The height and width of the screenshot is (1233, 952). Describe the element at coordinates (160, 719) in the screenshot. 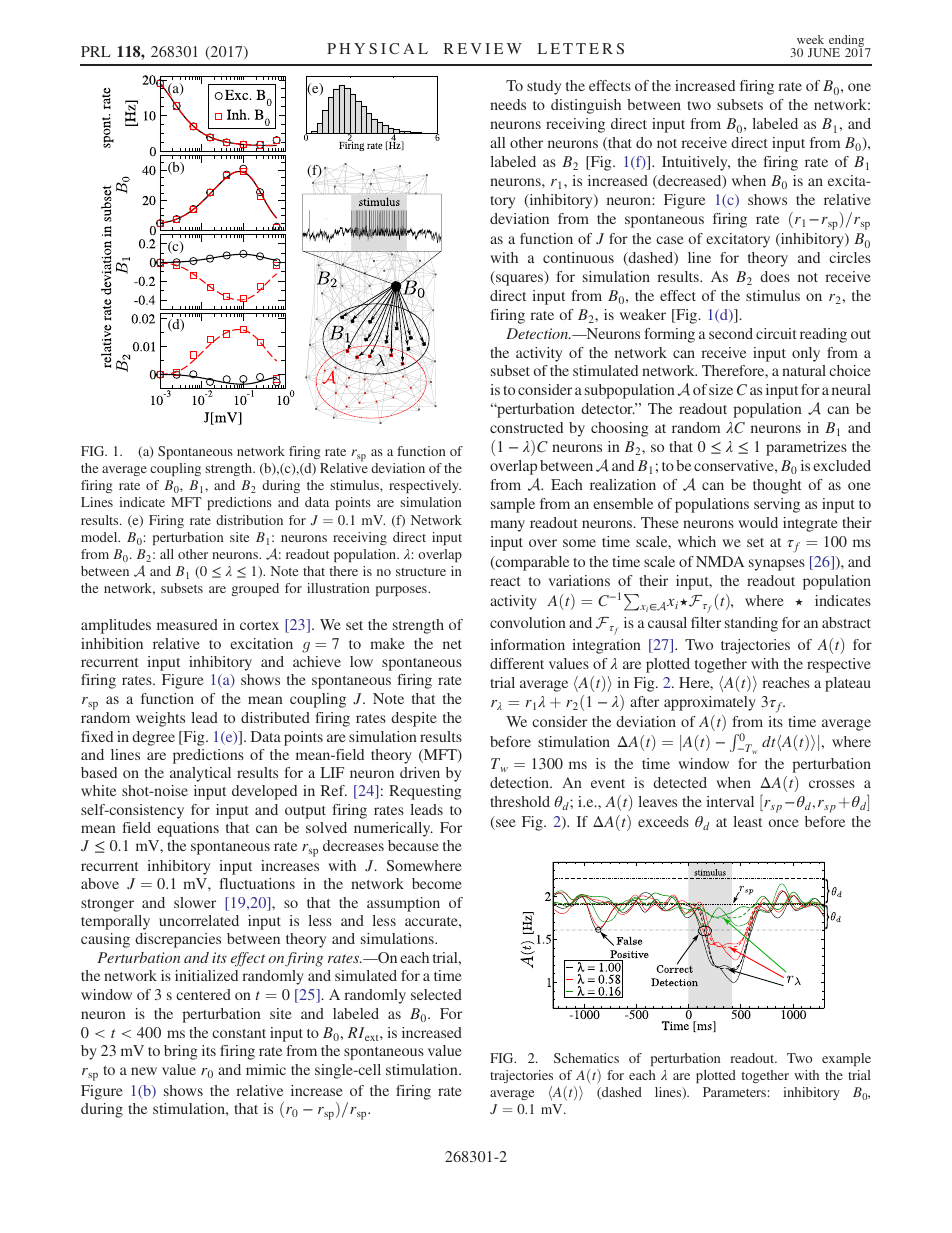

I see `weights` at that location.
